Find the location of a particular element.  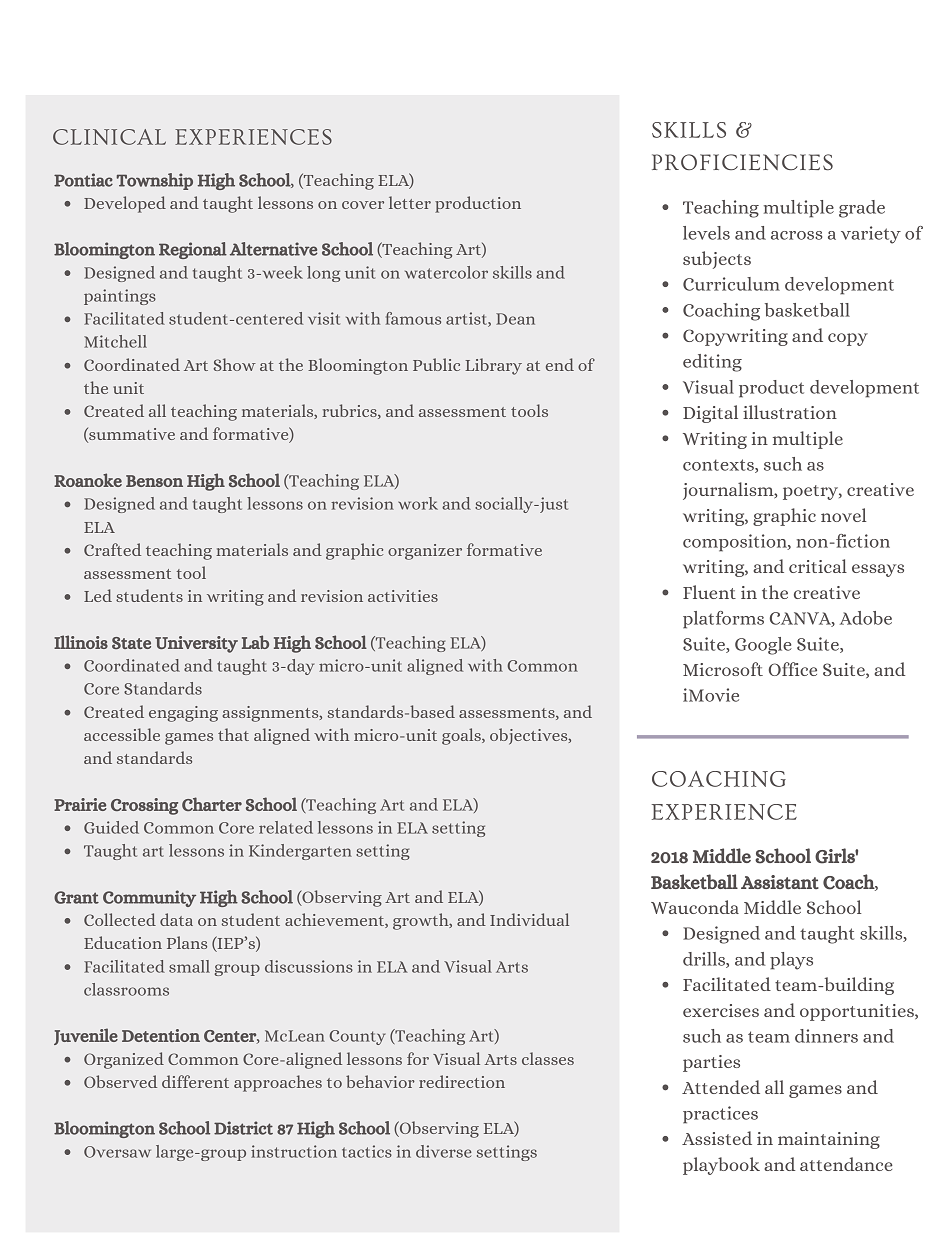

Plans is located at coordinates (187, 942).
